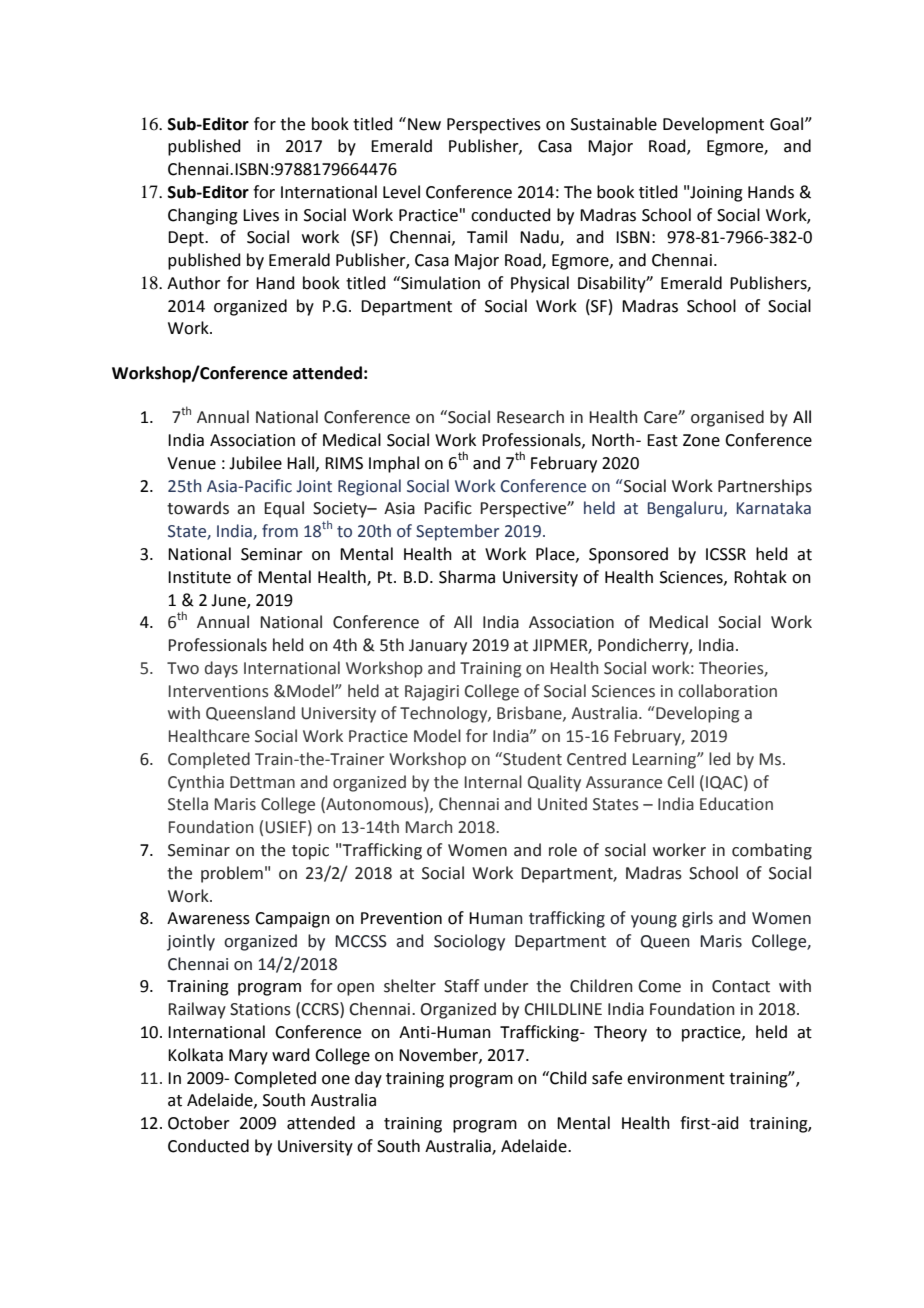  I want to click on collaboration, so click(727, 691).
